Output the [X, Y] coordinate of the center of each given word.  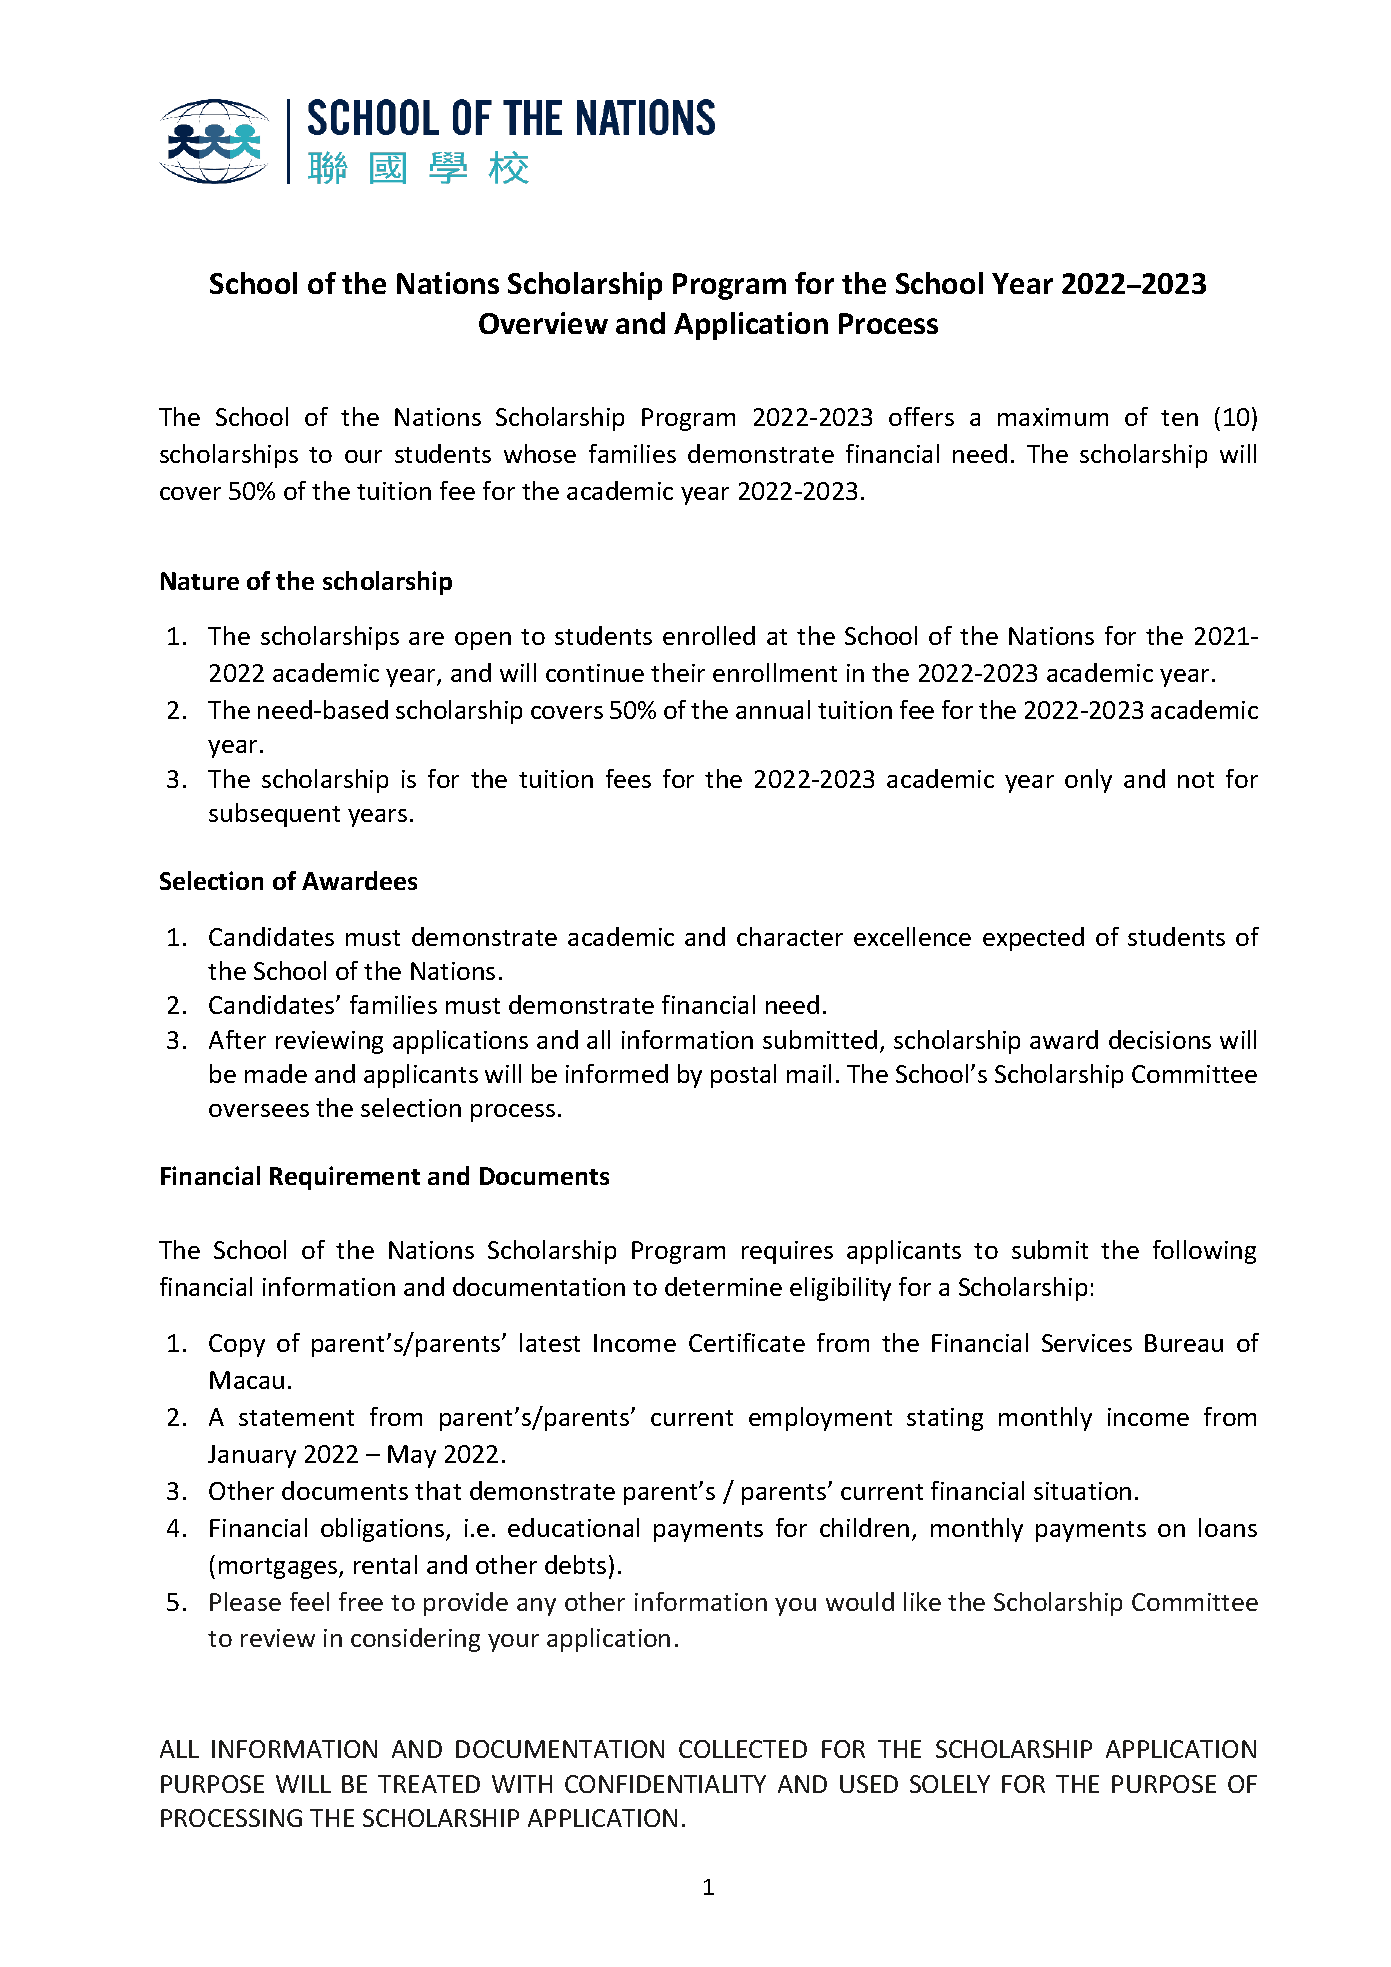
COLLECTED [743, 1749]
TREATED [429, 1784]
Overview [543, 323]
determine [723, 1286]
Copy [237, 1345]
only [1088, 781]
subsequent [274, 815]
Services [1087, 1343]
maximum [1053, 417]
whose [540, 453]
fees [628, 778]
